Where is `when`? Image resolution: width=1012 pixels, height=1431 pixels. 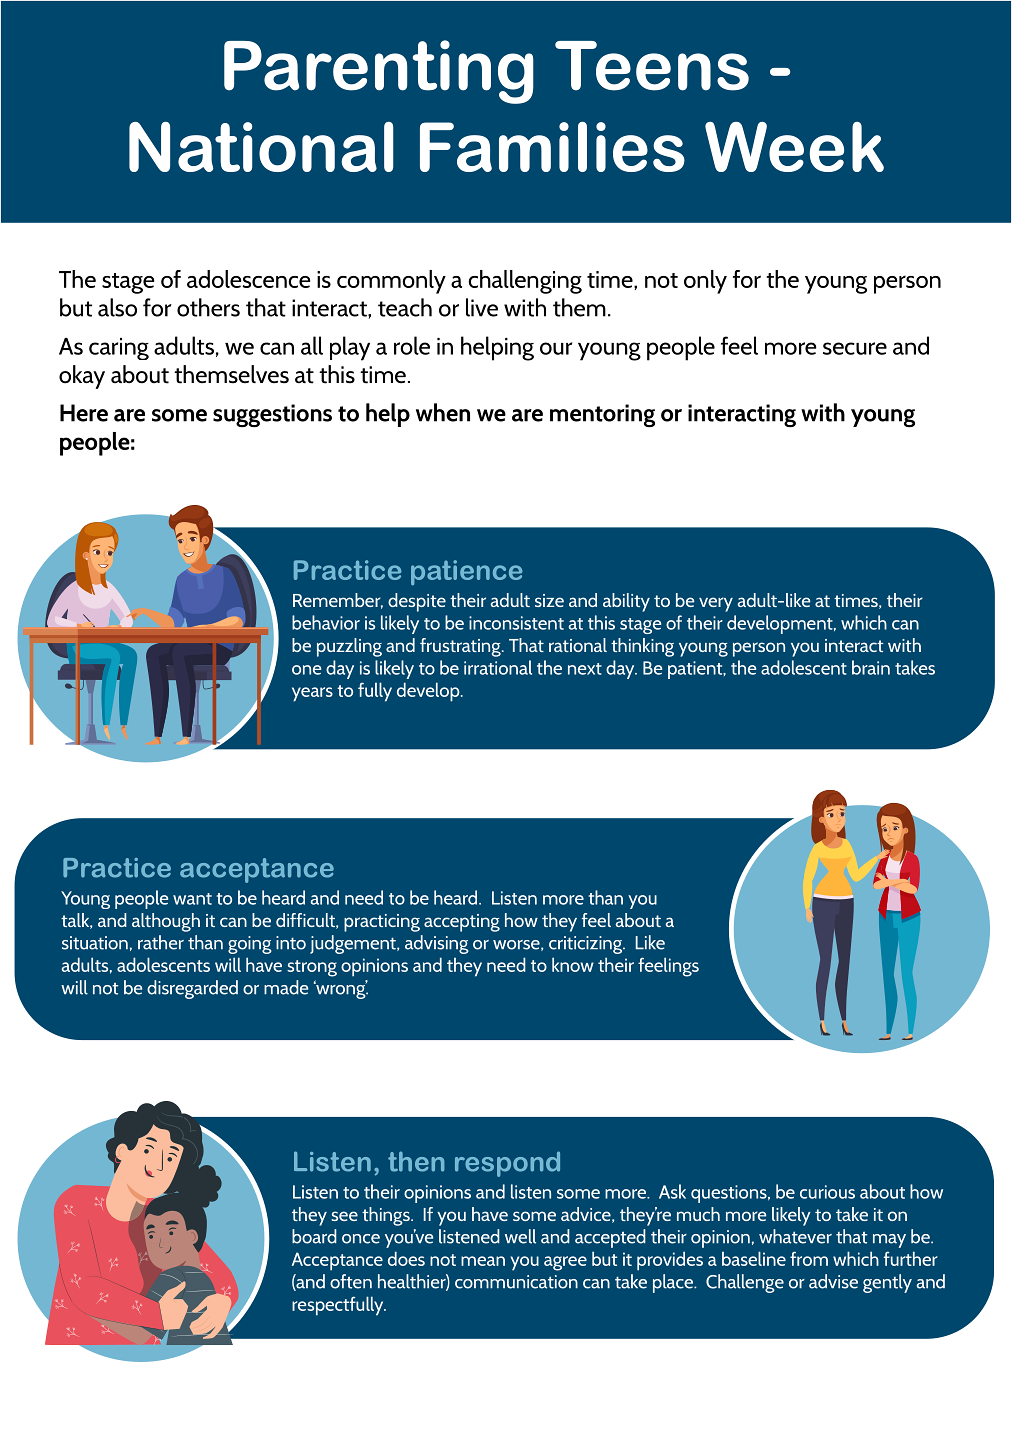 when is located at coordinates (443, 412).
